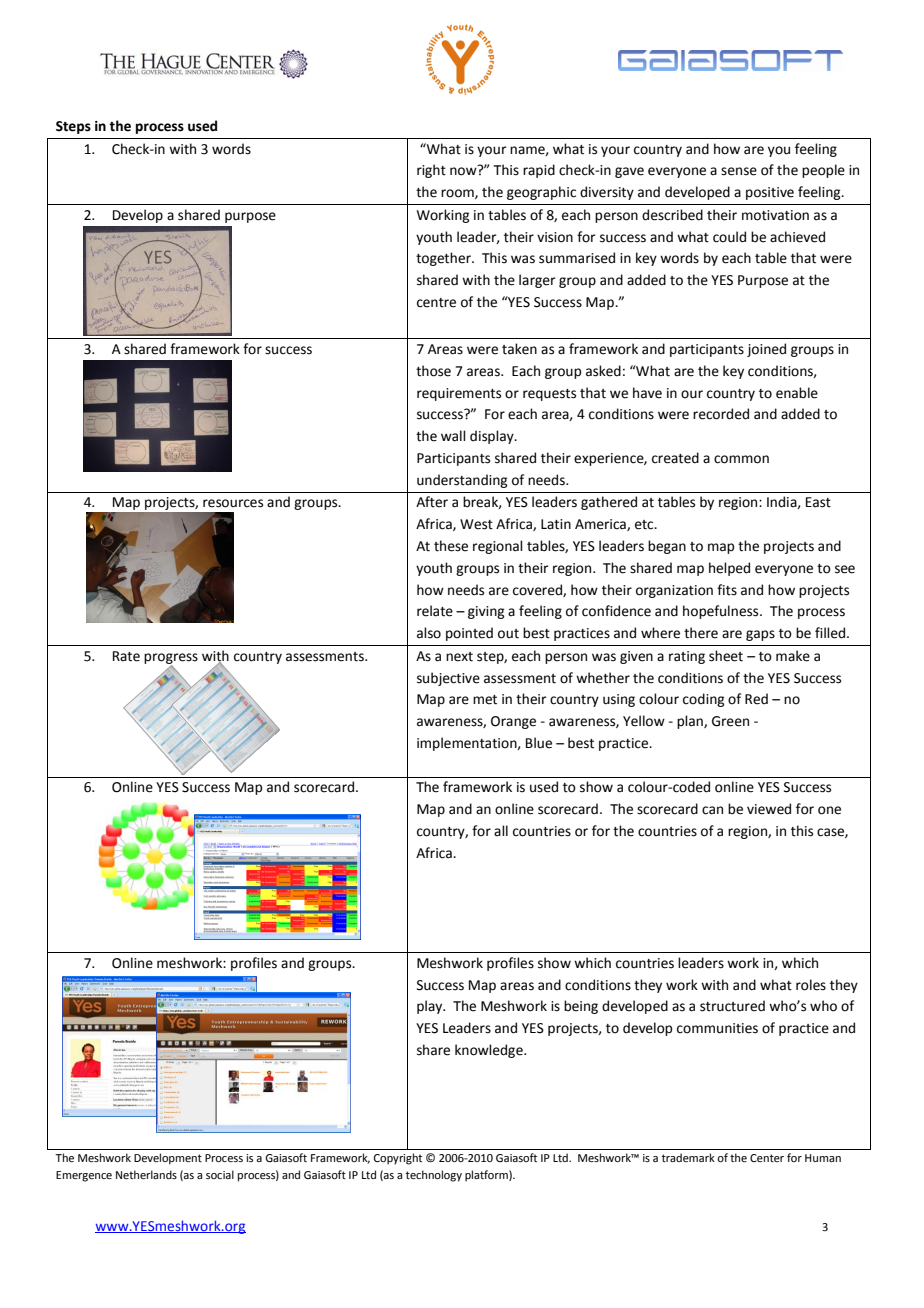  Describe the element at coordinates (490, 1051) in the screenshot. I see `knowledge` at that location.
